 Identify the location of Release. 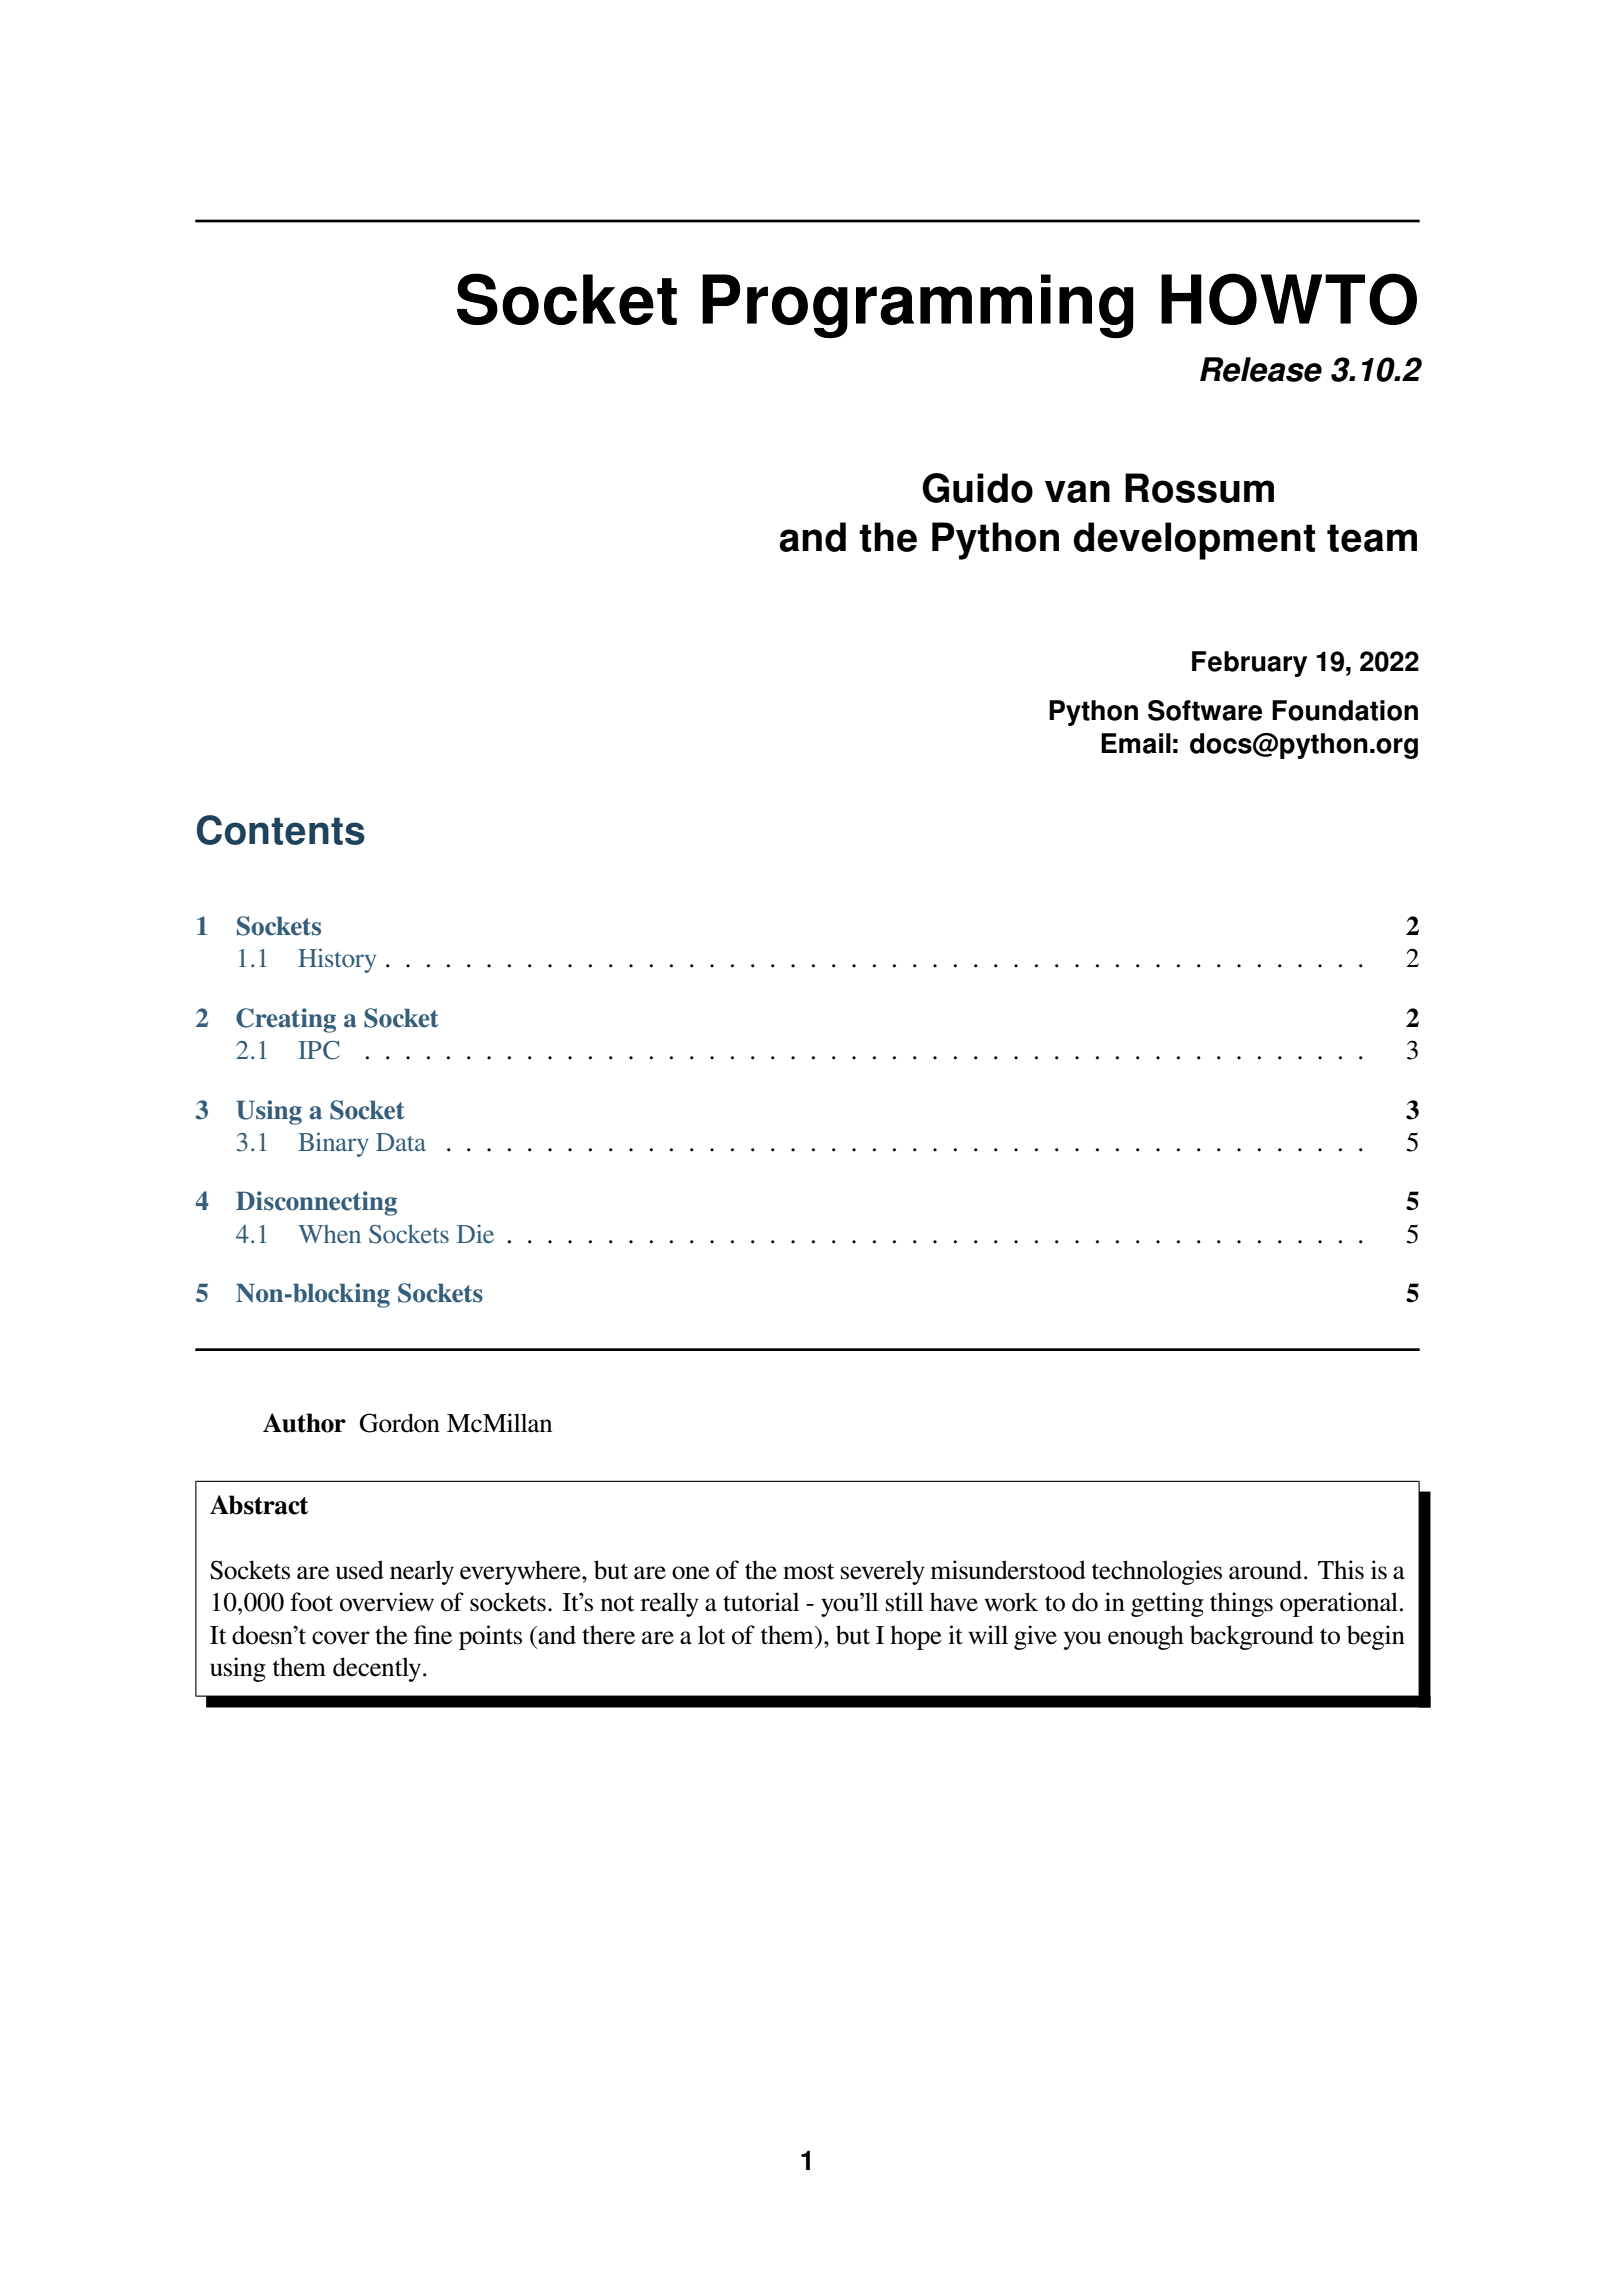
(1261, 369).
